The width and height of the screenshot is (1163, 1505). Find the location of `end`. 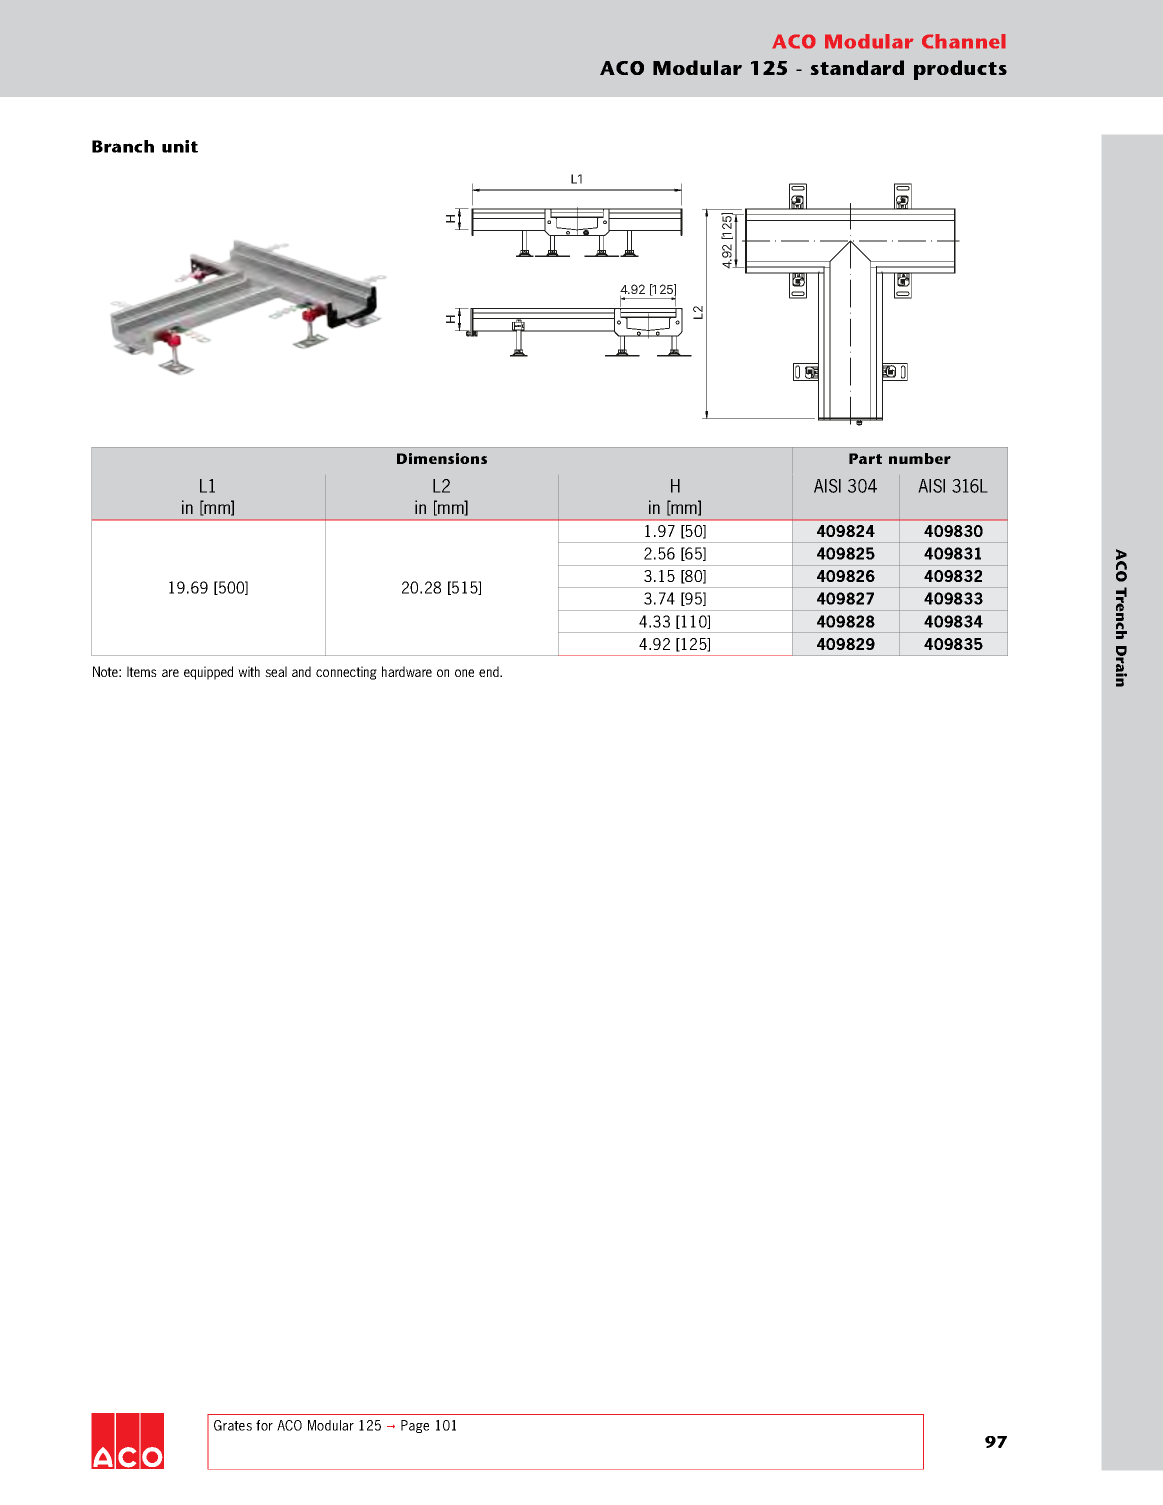

end is located at coordinates (490, 671).
